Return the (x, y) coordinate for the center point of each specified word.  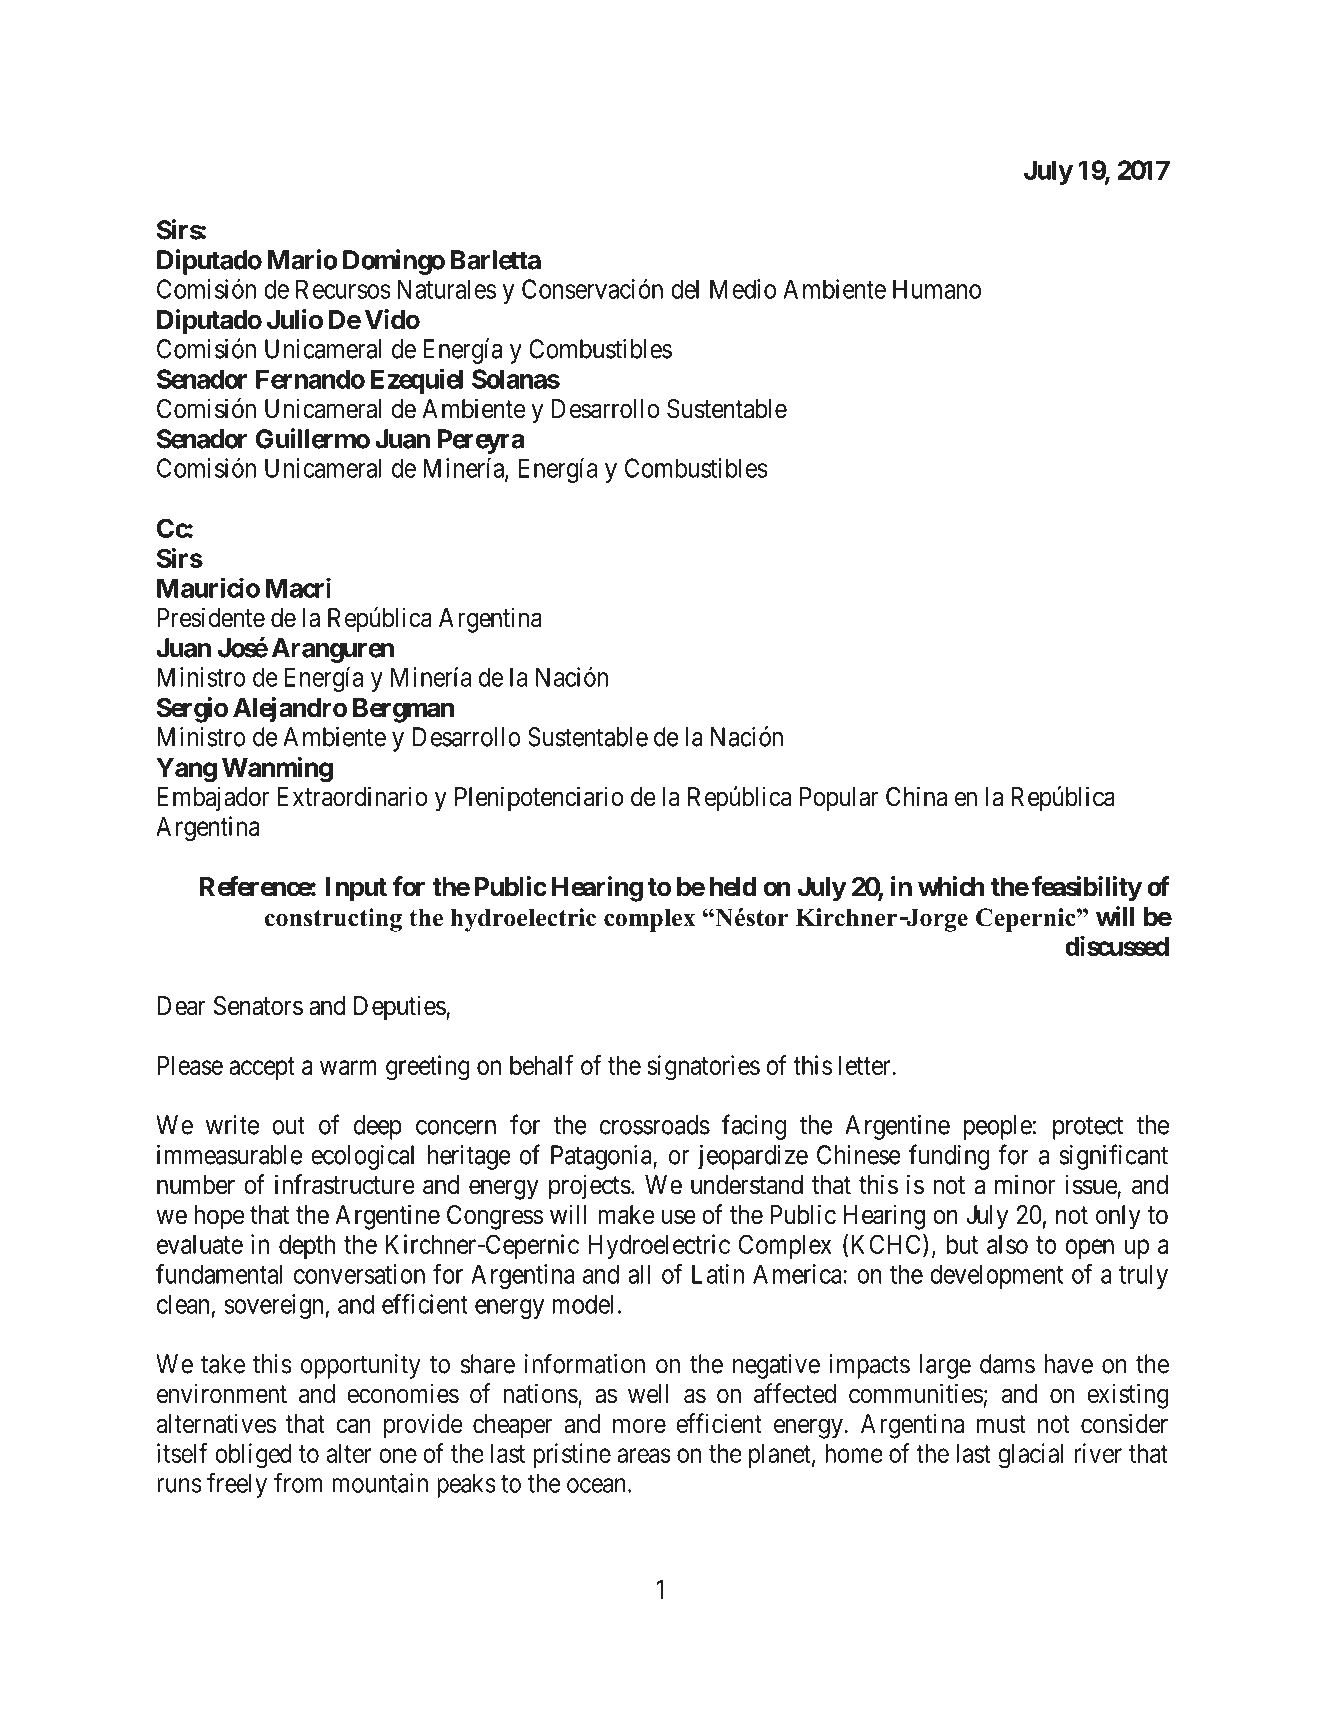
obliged (253, 1456)
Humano (937, 289)
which (951, 886)
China (916, 796)
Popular (839, 799)
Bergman (403, 710)
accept (262, 1068)
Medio (743, 289)
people (997, 1127)
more (639, 1426)
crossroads (655, 1125)
